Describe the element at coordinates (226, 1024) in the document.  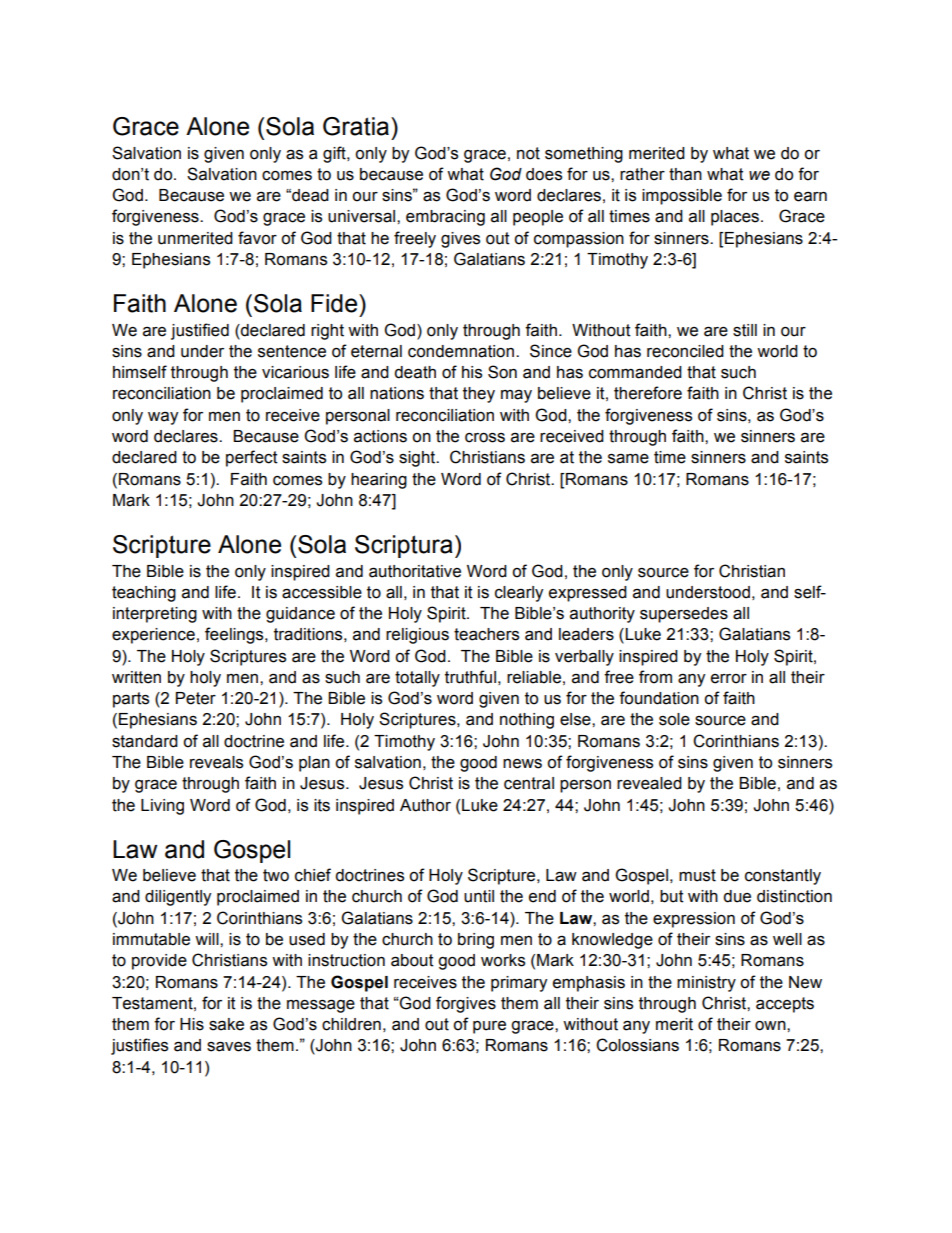
I see `sake` at that location.
